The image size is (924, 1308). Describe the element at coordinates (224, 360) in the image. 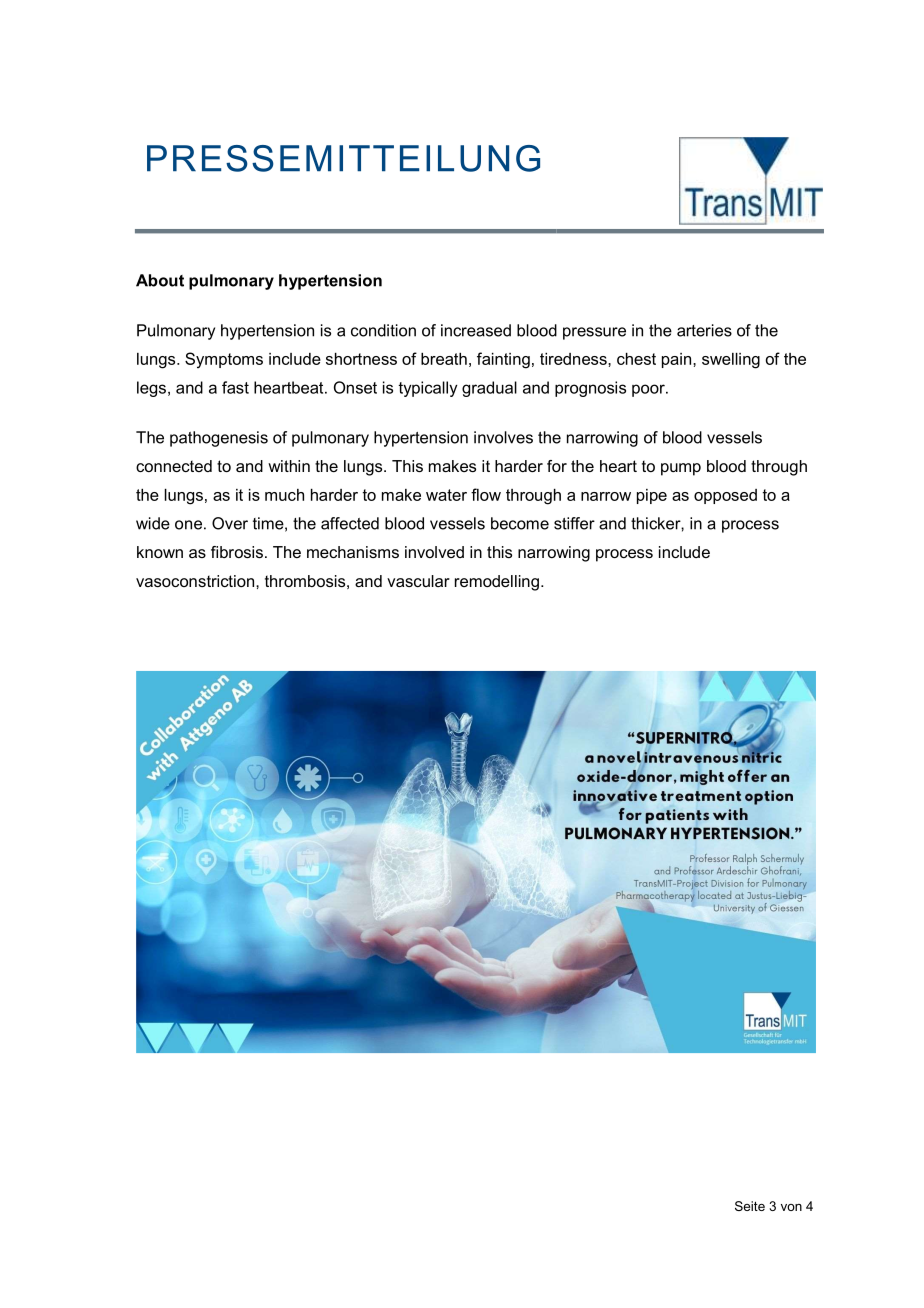

I see `Symptoms` at that location.
